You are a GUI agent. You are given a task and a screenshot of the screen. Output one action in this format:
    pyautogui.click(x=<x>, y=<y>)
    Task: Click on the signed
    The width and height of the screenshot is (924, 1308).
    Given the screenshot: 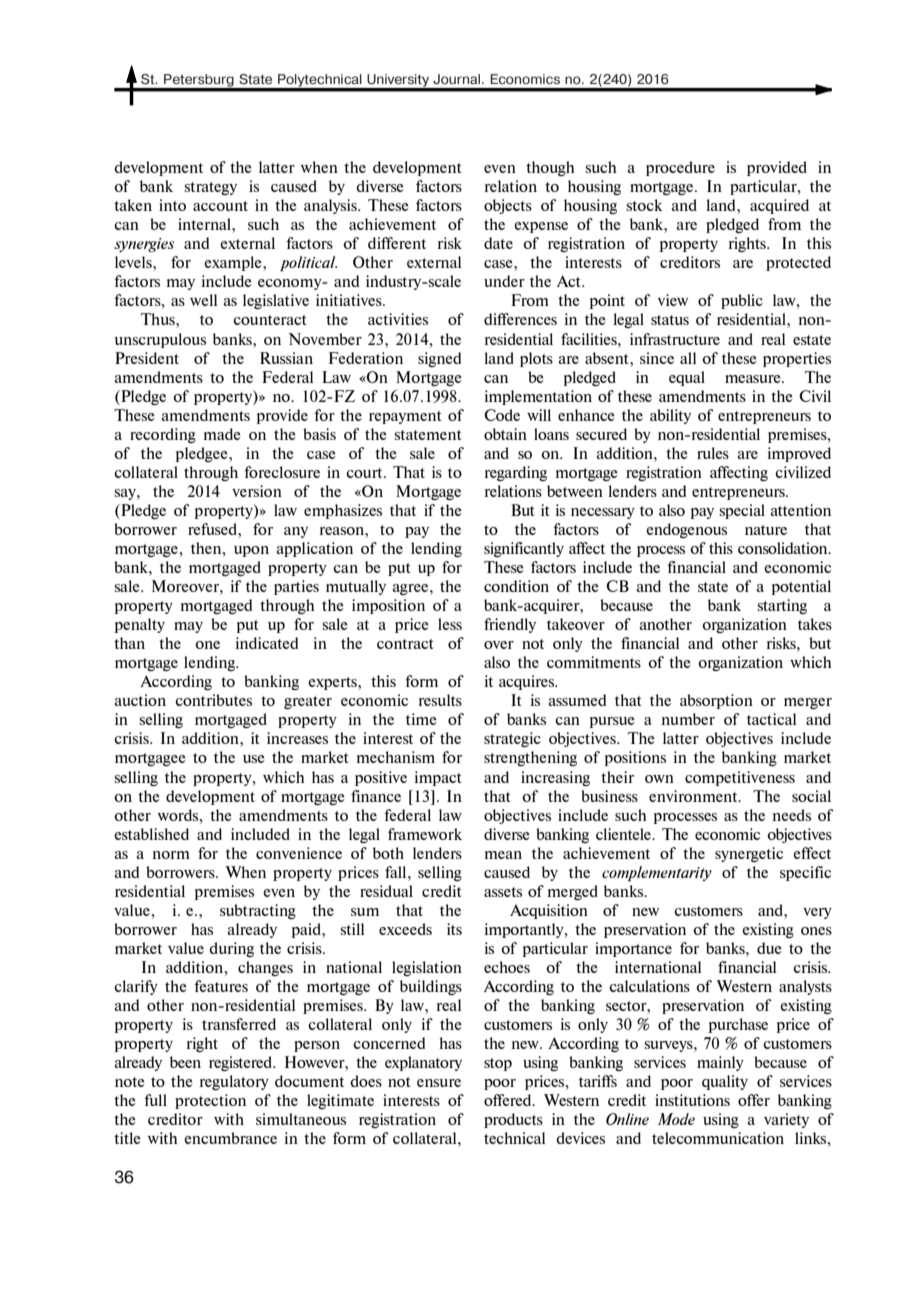 What is the action you would take?
    pyautogui.click(x=439, y=359)
